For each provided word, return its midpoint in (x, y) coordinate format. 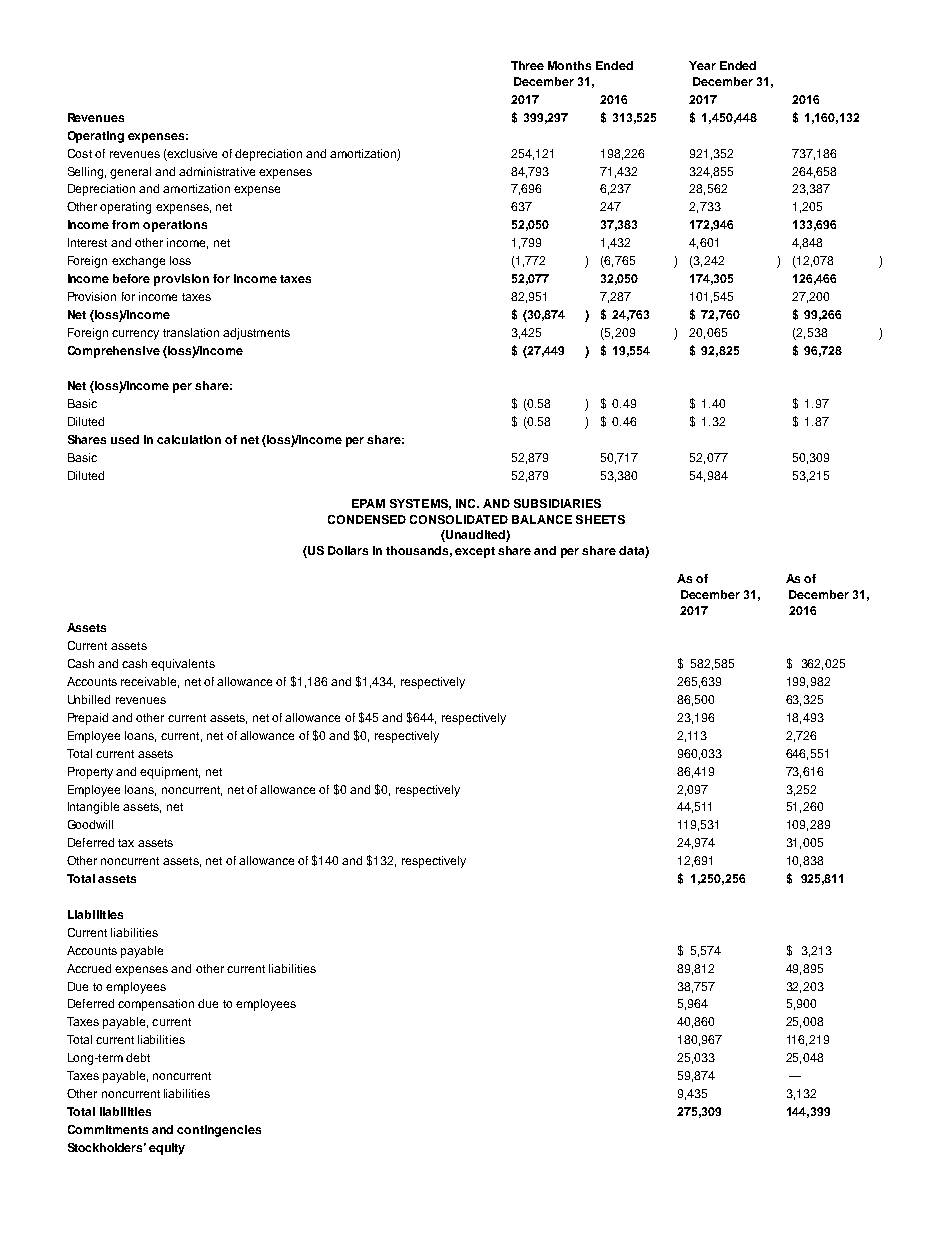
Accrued (89, 968)
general (130, 173)
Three (527, 65)
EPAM (368, 503)
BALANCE (542, 519)
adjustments (256, 334)
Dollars (348, 550)
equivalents (183, 665)
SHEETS (600, 519)
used (125, 439)
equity (167, 1149)
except (475, 552)
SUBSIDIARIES (557, 503)
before (131, 278)
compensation (156, 1005)
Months (569, 65)
